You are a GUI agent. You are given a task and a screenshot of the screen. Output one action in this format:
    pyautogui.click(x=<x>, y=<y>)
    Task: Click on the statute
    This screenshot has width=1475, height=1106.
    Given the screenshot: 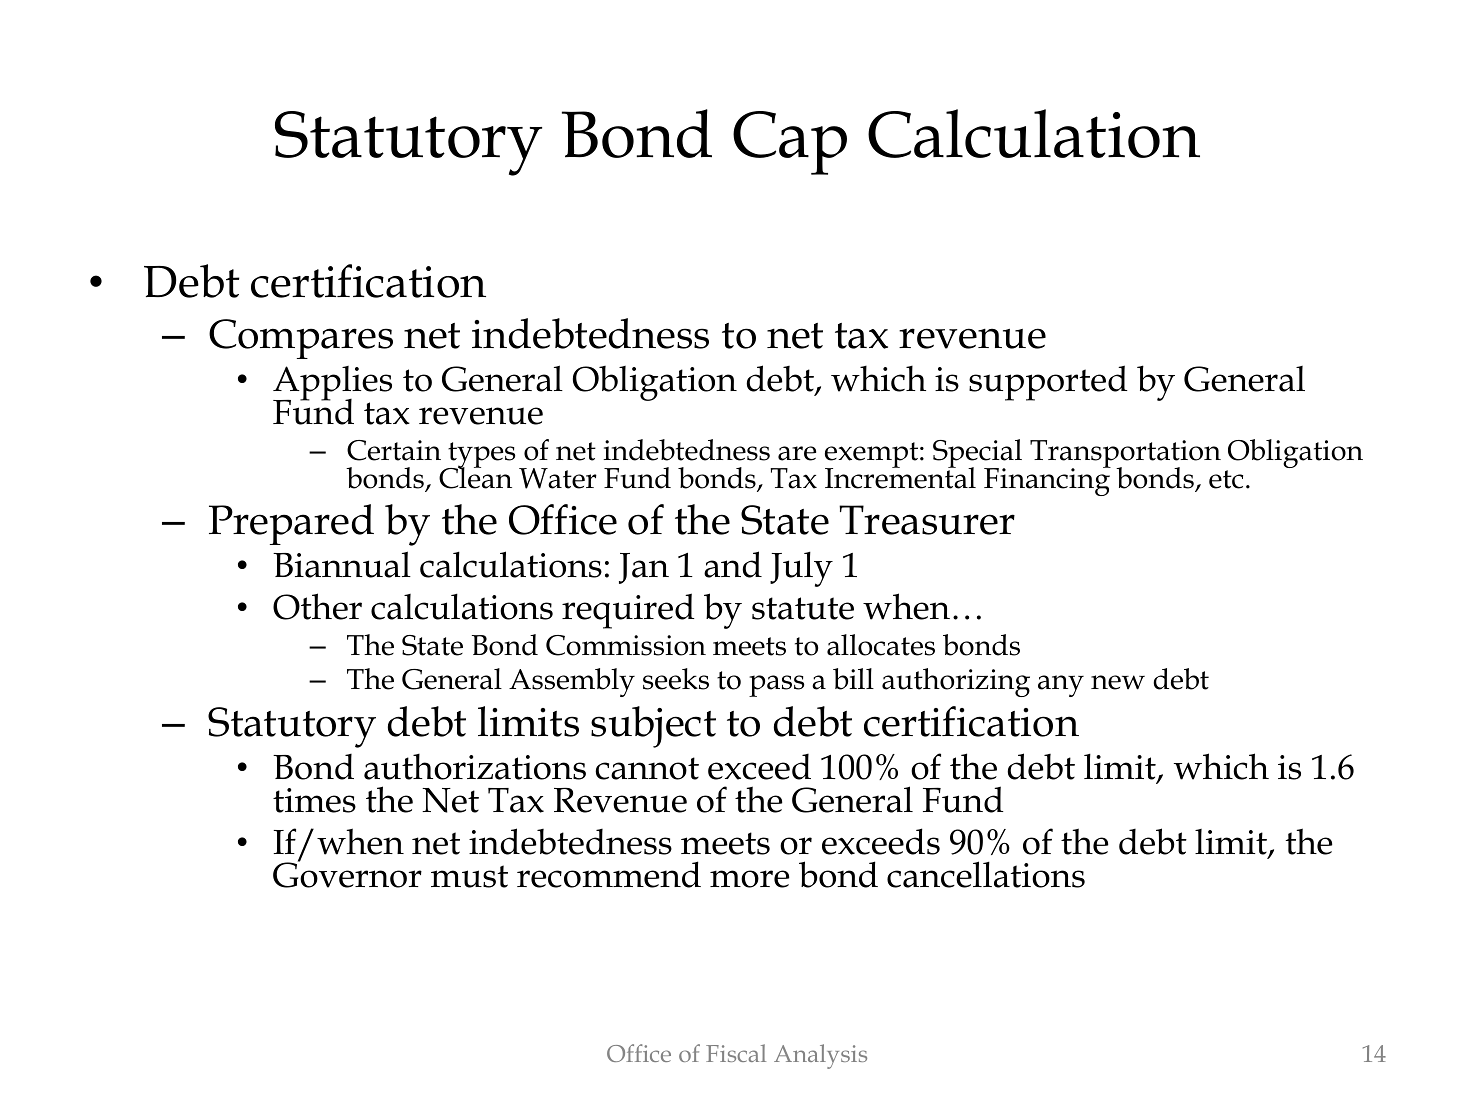 What is the action you would take?
    pyautogui.click(x=803, y=608)
